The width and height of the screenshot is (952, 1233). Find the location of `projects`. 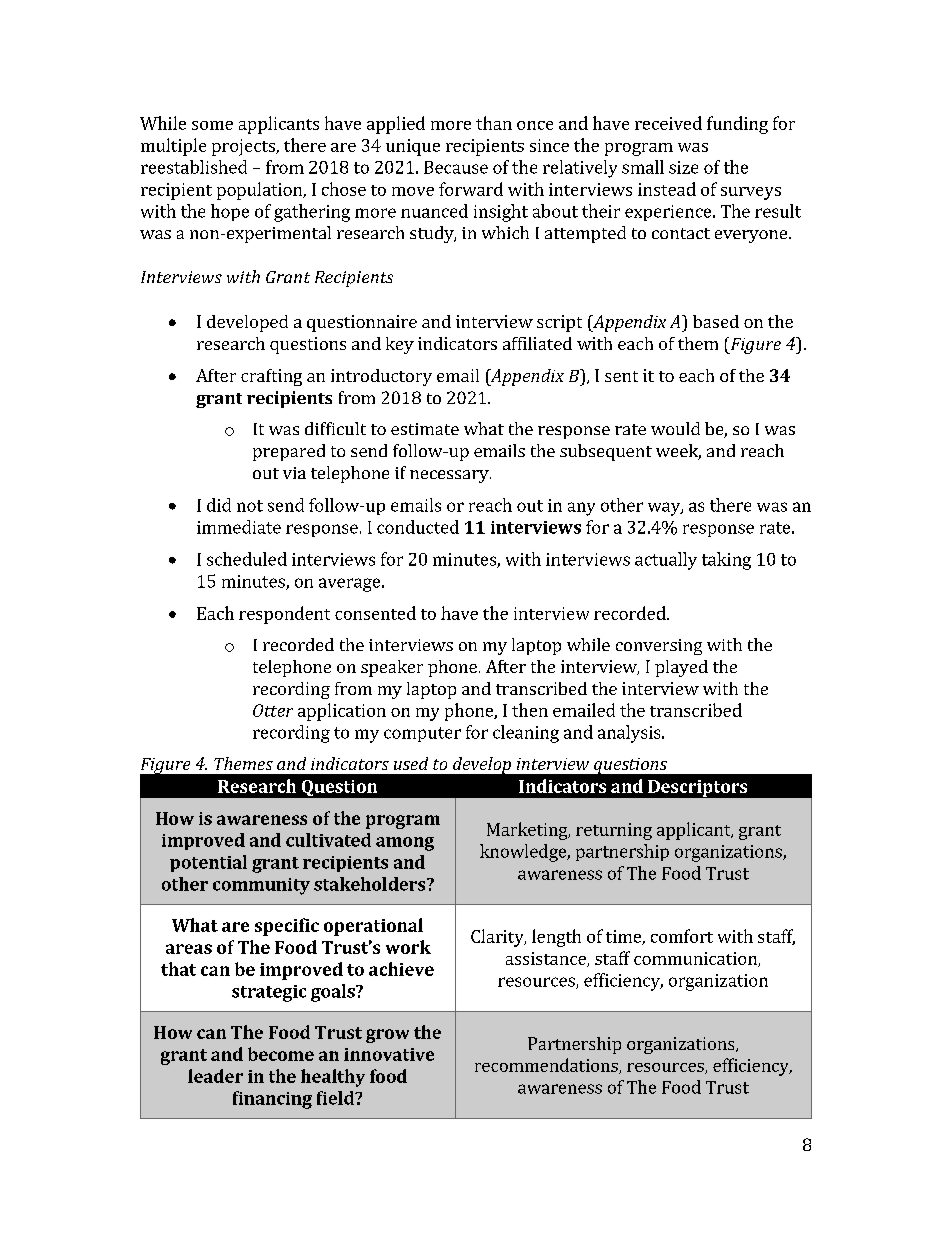

projects is located at coordinates (244, 147).
